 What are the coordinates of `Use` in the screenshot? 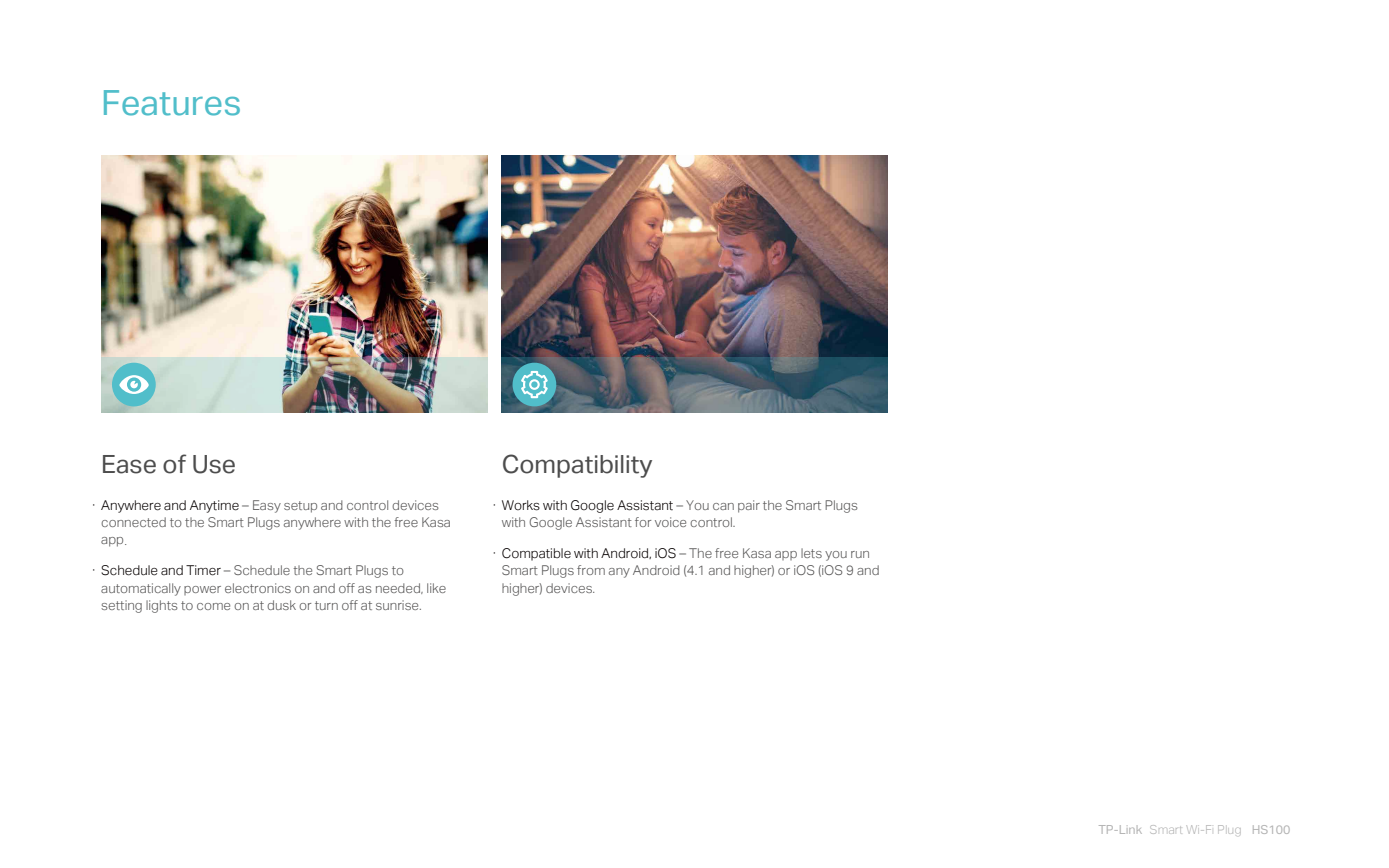 It's located at (214, 464).
